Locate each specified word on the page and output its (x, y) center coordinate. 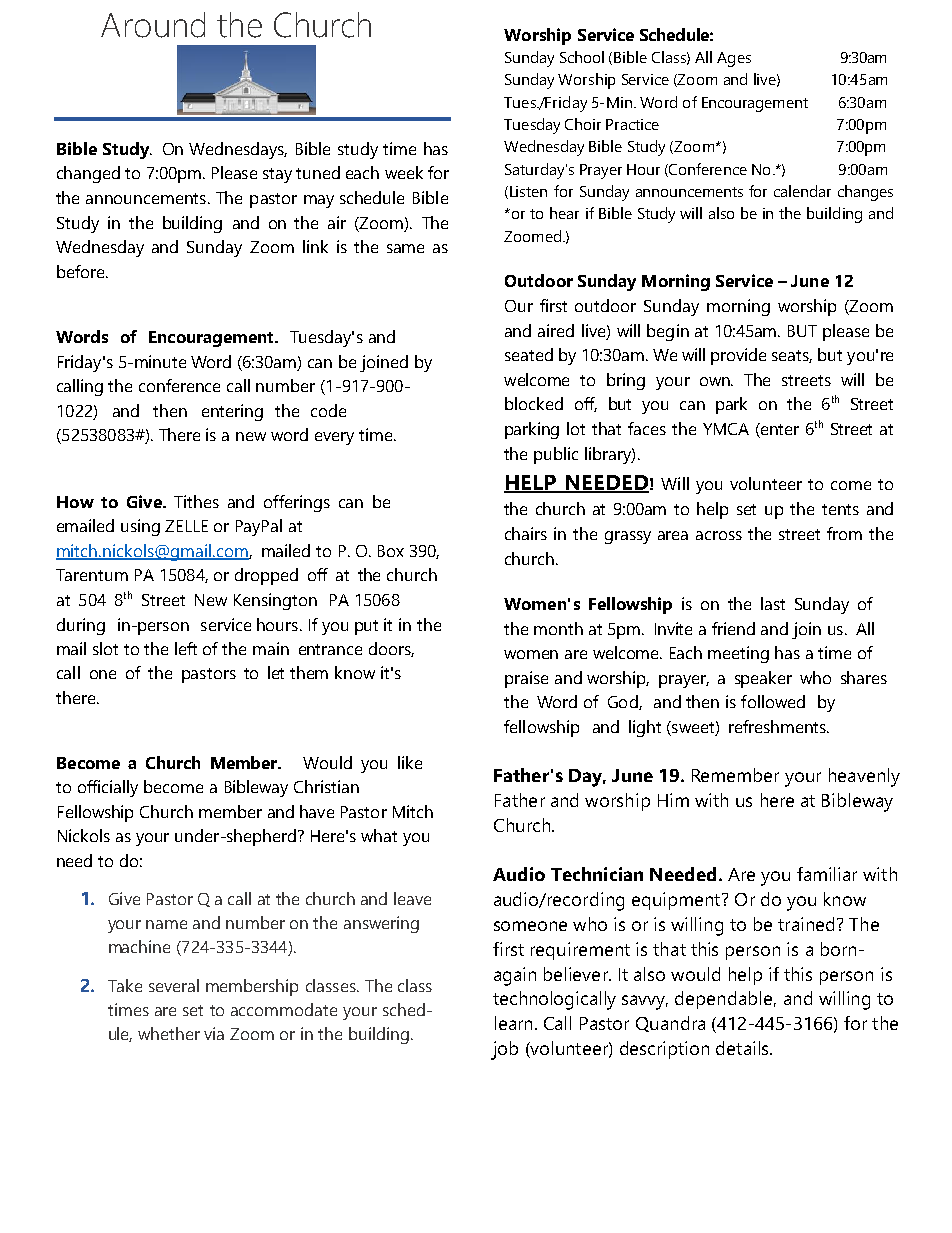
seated (529, 354)
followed (773, 701)
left (186, 648)
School (582, 57)
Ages (734, 59)
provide (738, 356)
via (214, 1033)
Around (153, 25)
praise (526, 679)
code (328, 410)
